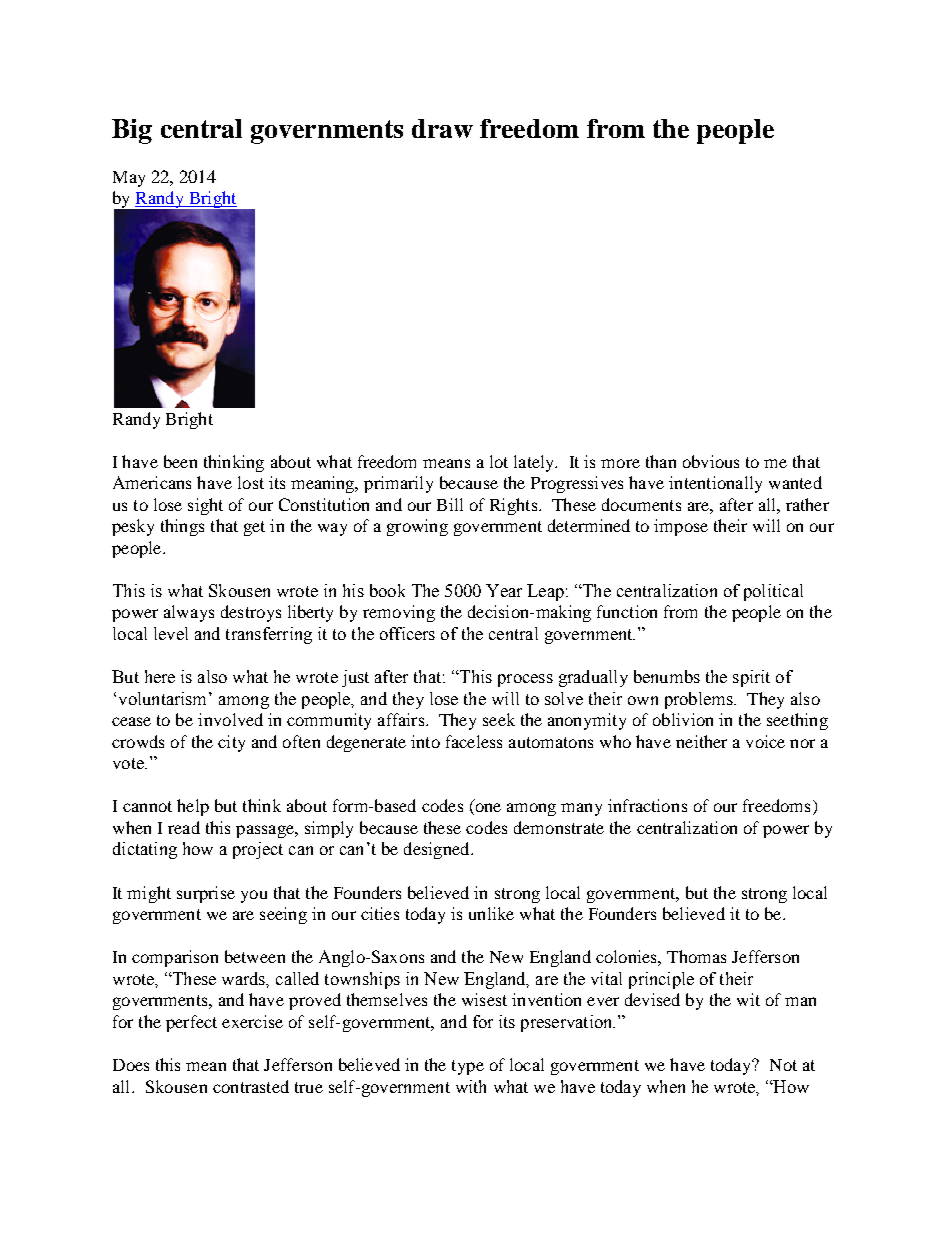 The width and height of the page is (952, 1233). I want to click on infractions, so click(647, 805).
